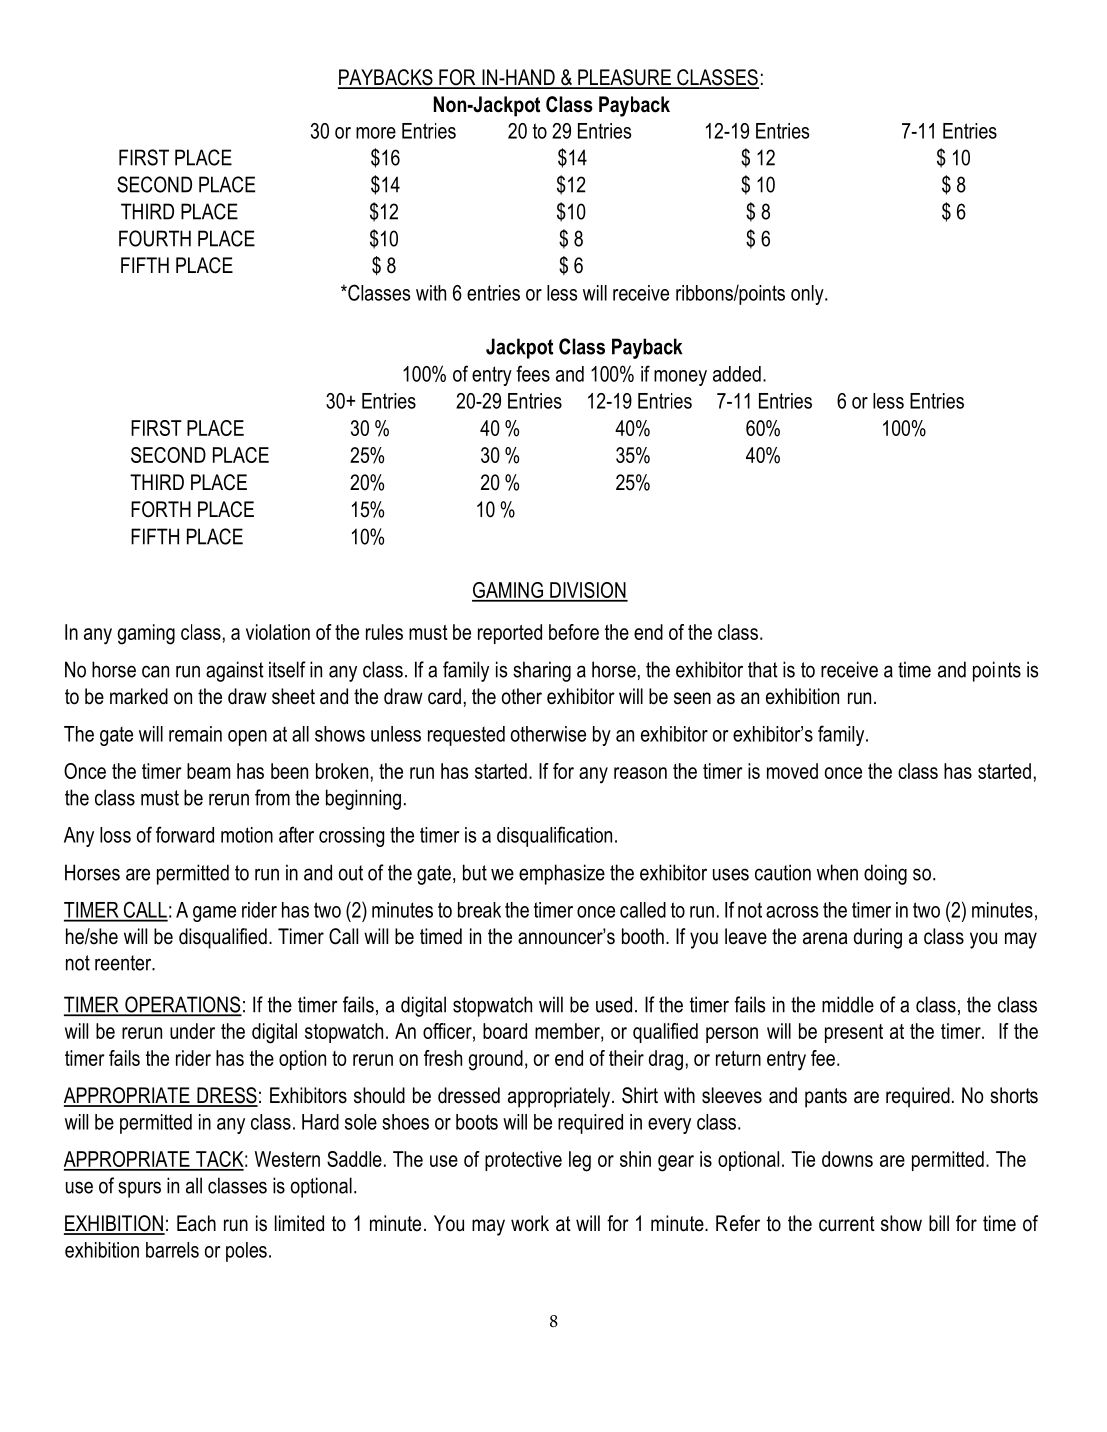 The width and height of the image is (1107, 1432). I want to click on only, so click(808, 295).
